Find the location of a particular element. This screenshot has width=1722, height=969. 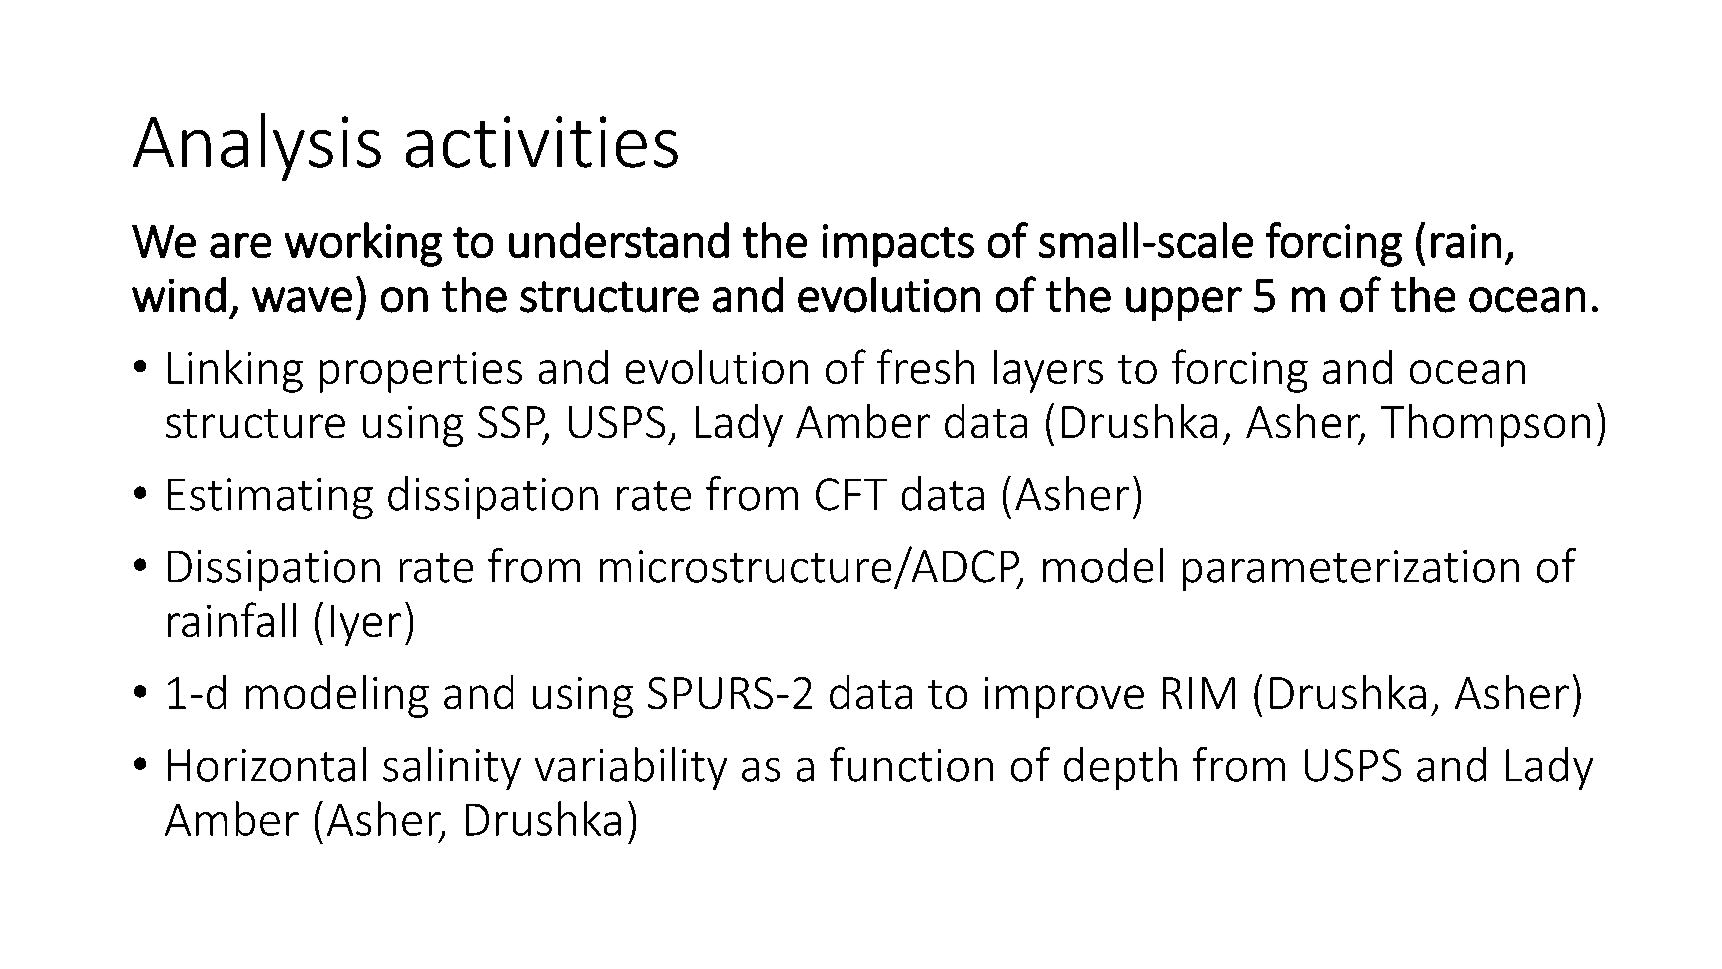

impacts is located at coordinates (898, 245).
